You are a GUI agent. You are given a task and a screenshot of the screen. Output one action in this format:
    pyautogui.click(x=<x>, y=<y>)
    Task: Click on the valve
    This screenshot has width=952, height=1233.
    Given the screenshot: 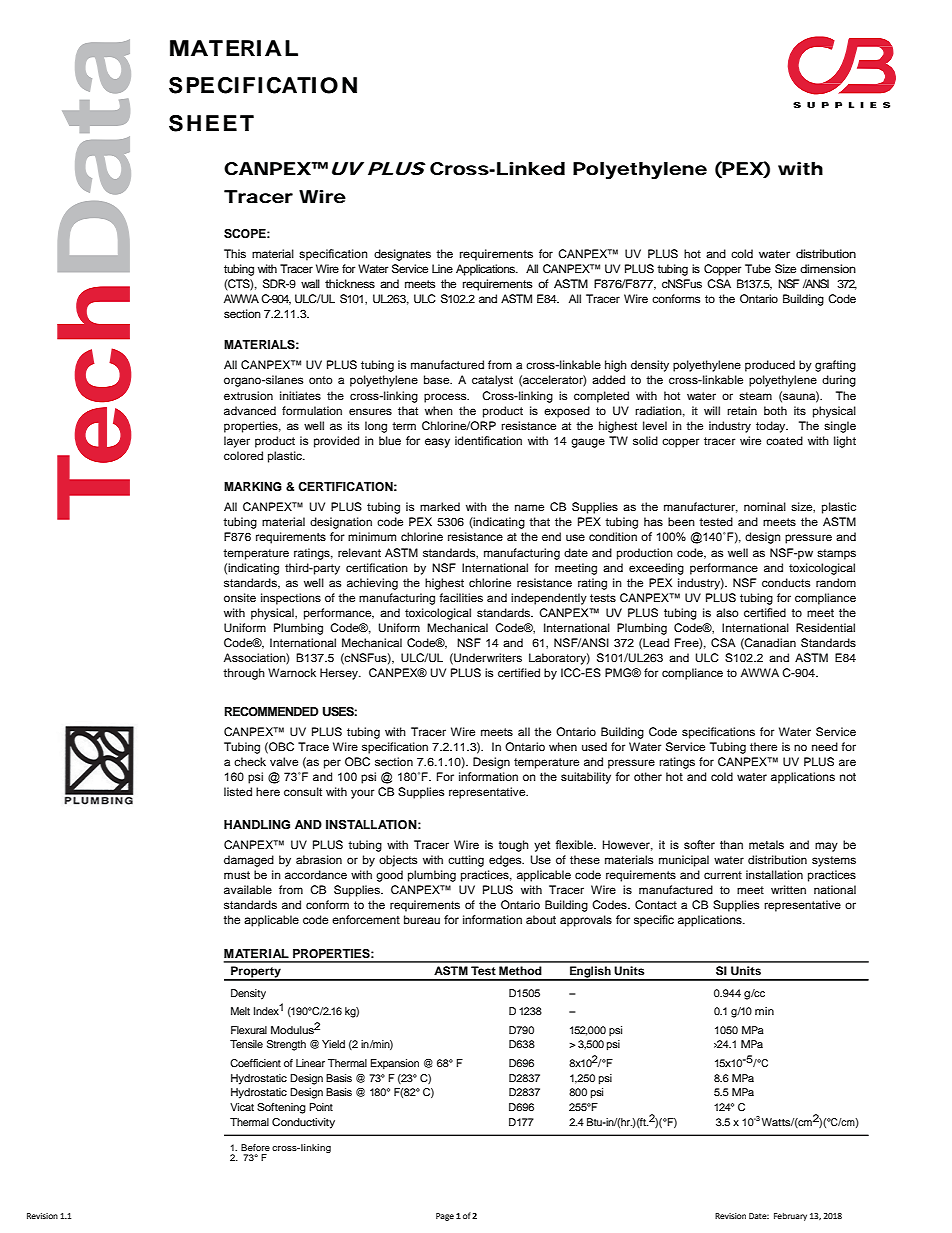 What is the action you would take?
    pyautogui.click(x=284, y=761)
